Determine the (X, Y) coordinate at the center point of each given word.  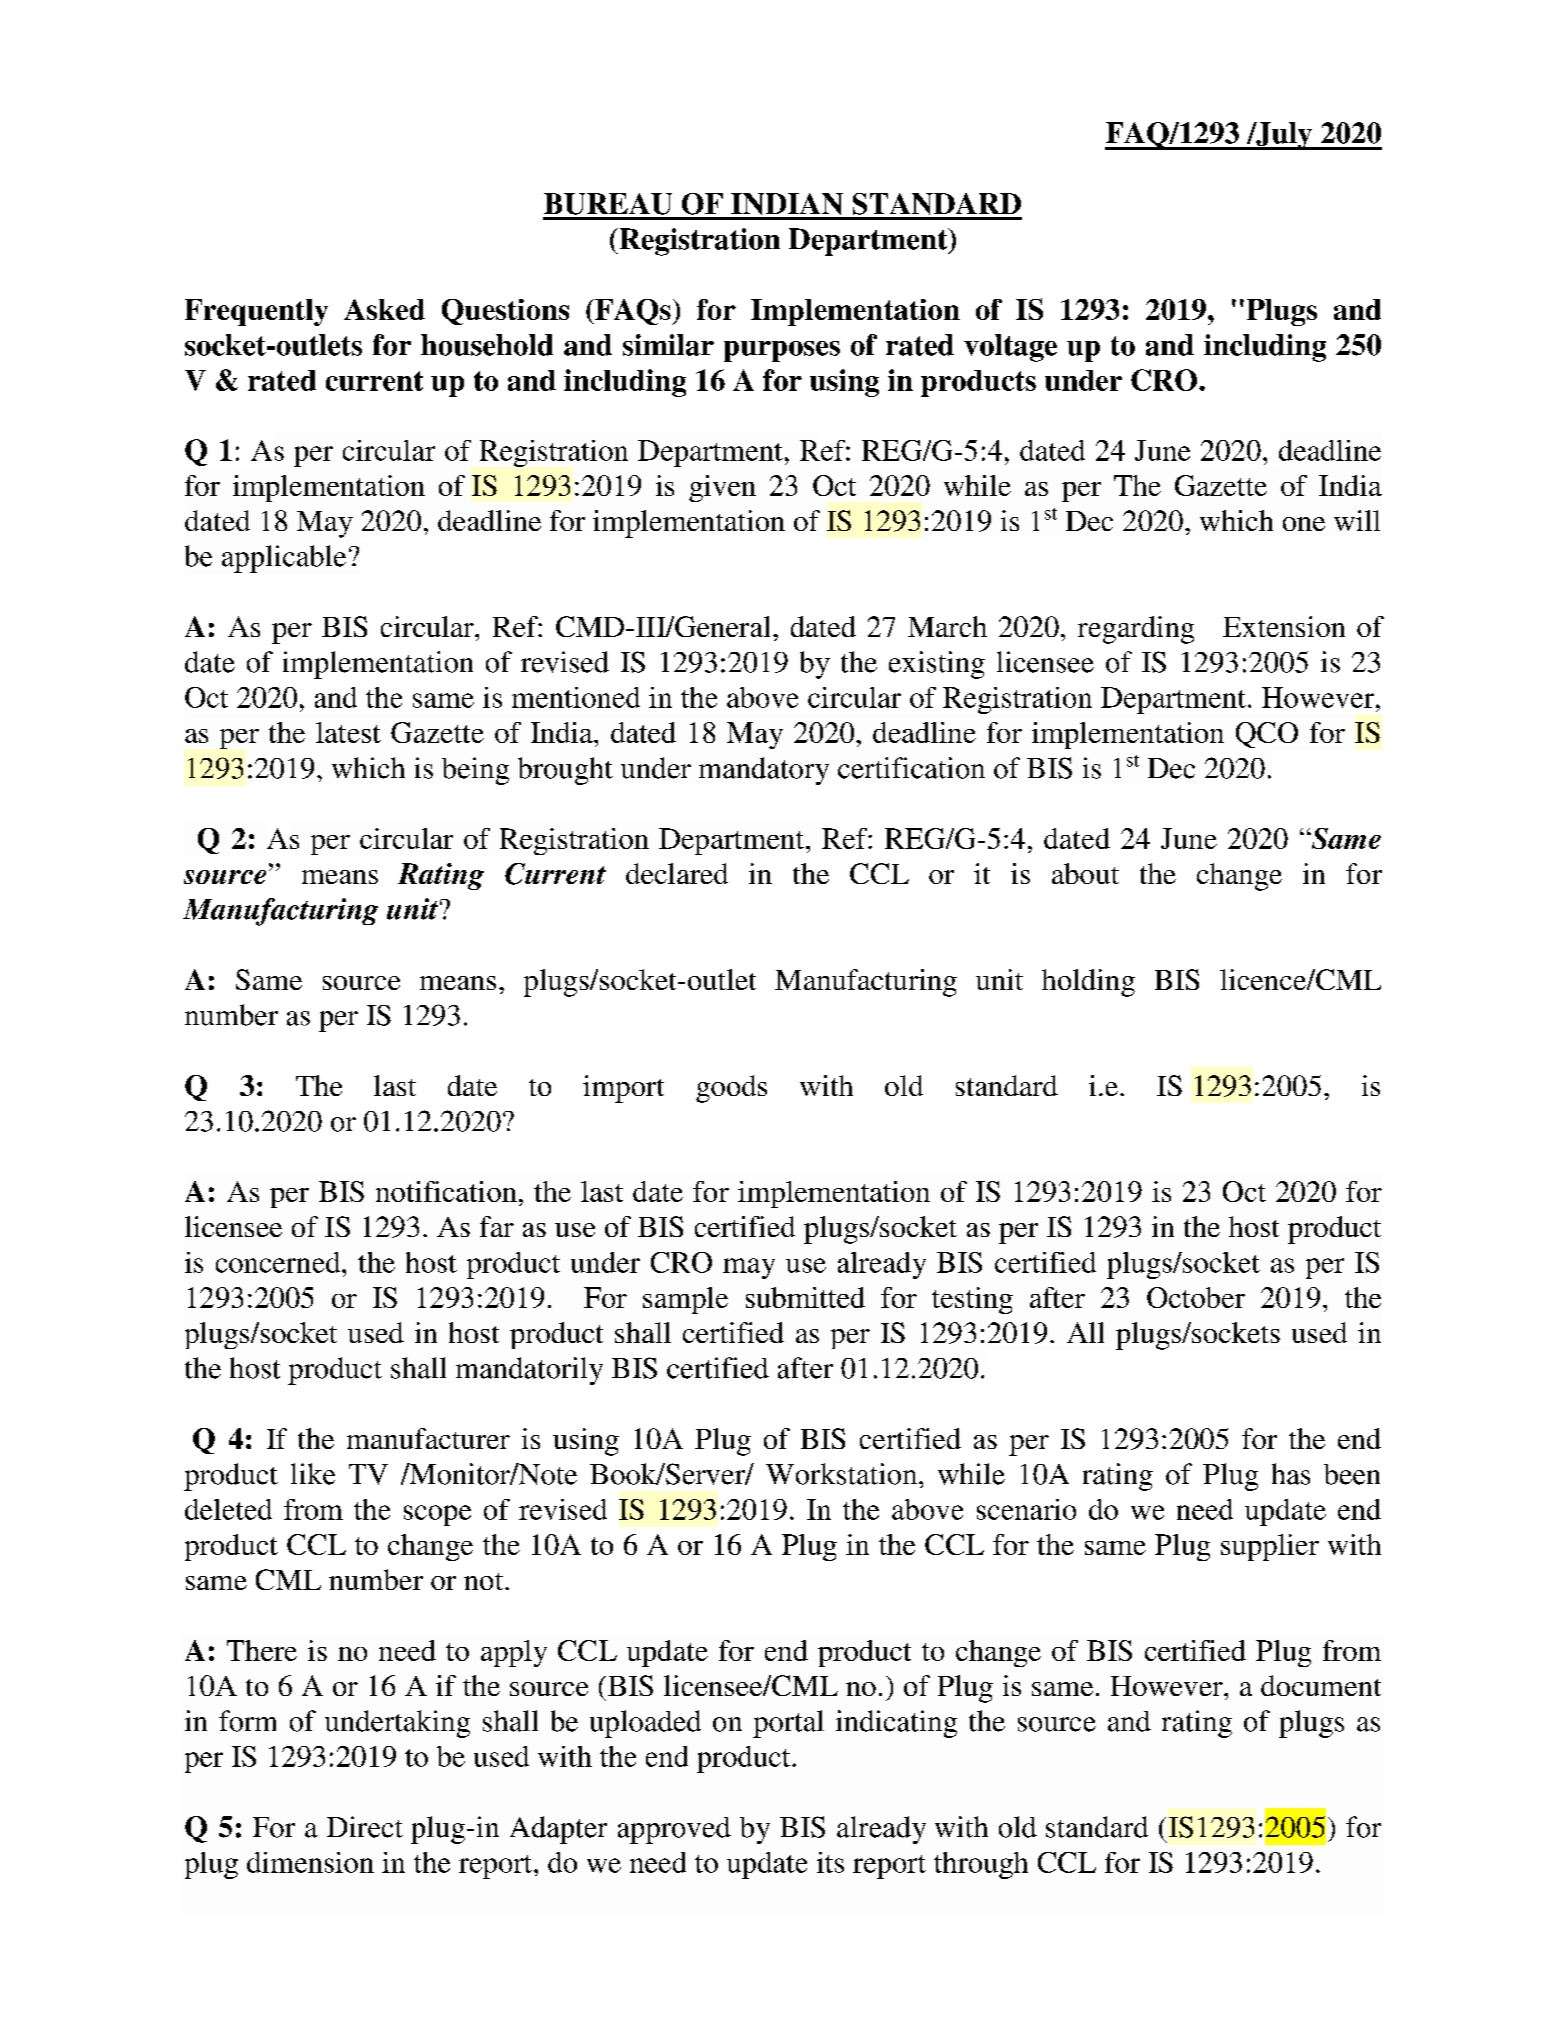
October (1196, 1297)
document (1321, 1685)
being (475, 771)
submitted (805, 1297)
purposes (782, 351)
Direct (365, 1827)
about (1085, 873)
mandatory (764, 771)
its (830, 1862)
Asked (384, 309)
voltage (1010, 348)
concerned (279, 1262)
